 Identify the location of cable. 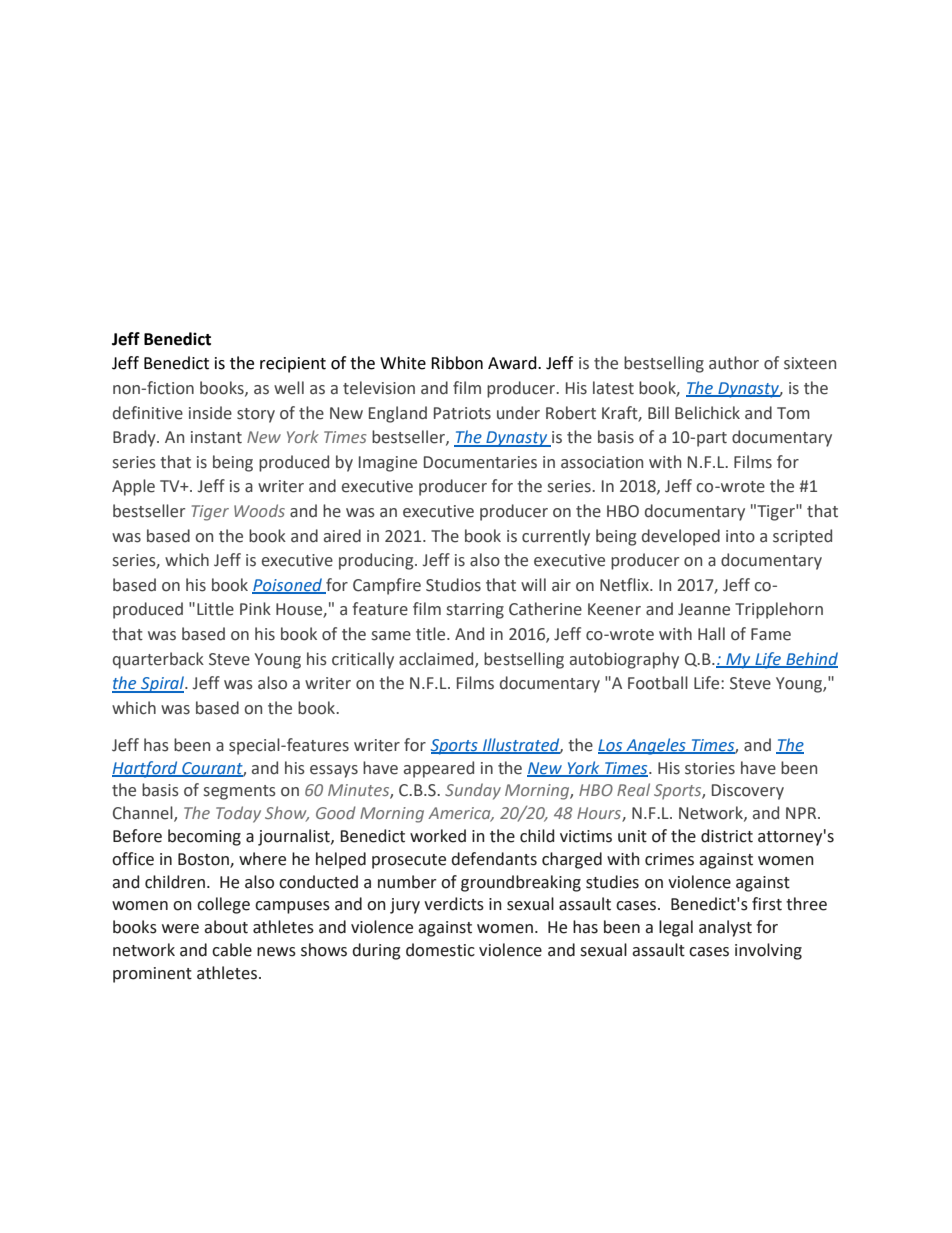
(232, 950).
